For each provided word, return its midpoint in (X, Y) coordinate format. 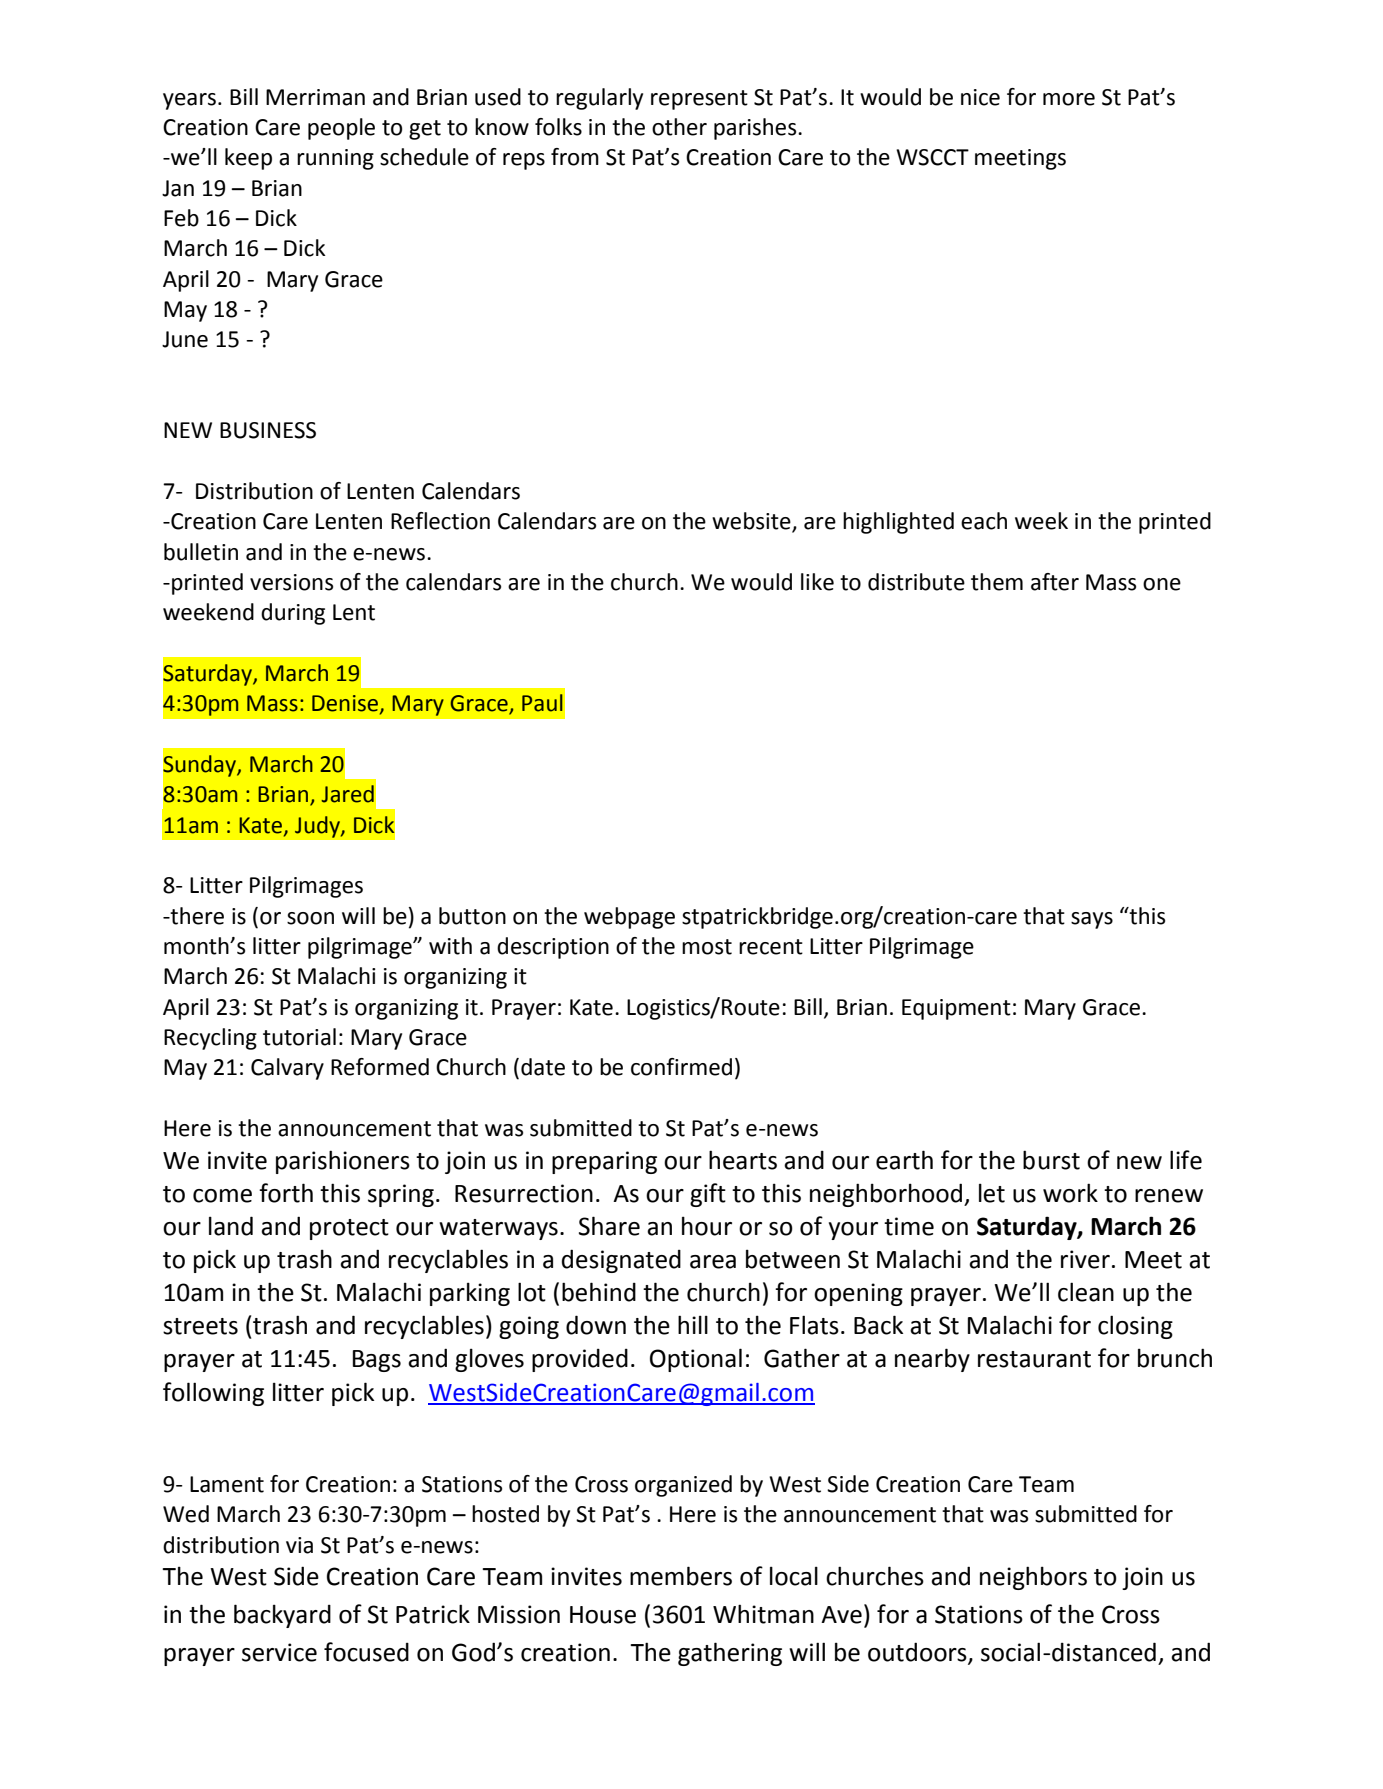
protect (349, 1229)
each (984, 521)
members (681, 1576)
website (752, 522)
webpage (629, 918)
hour (707, 1226)
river (1085, 1259)
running (335, 159)
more (1069, 99)
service (279, 1652)
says (1092, 920)
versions (291, 582)
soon (310, 918)
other (679, 127)
